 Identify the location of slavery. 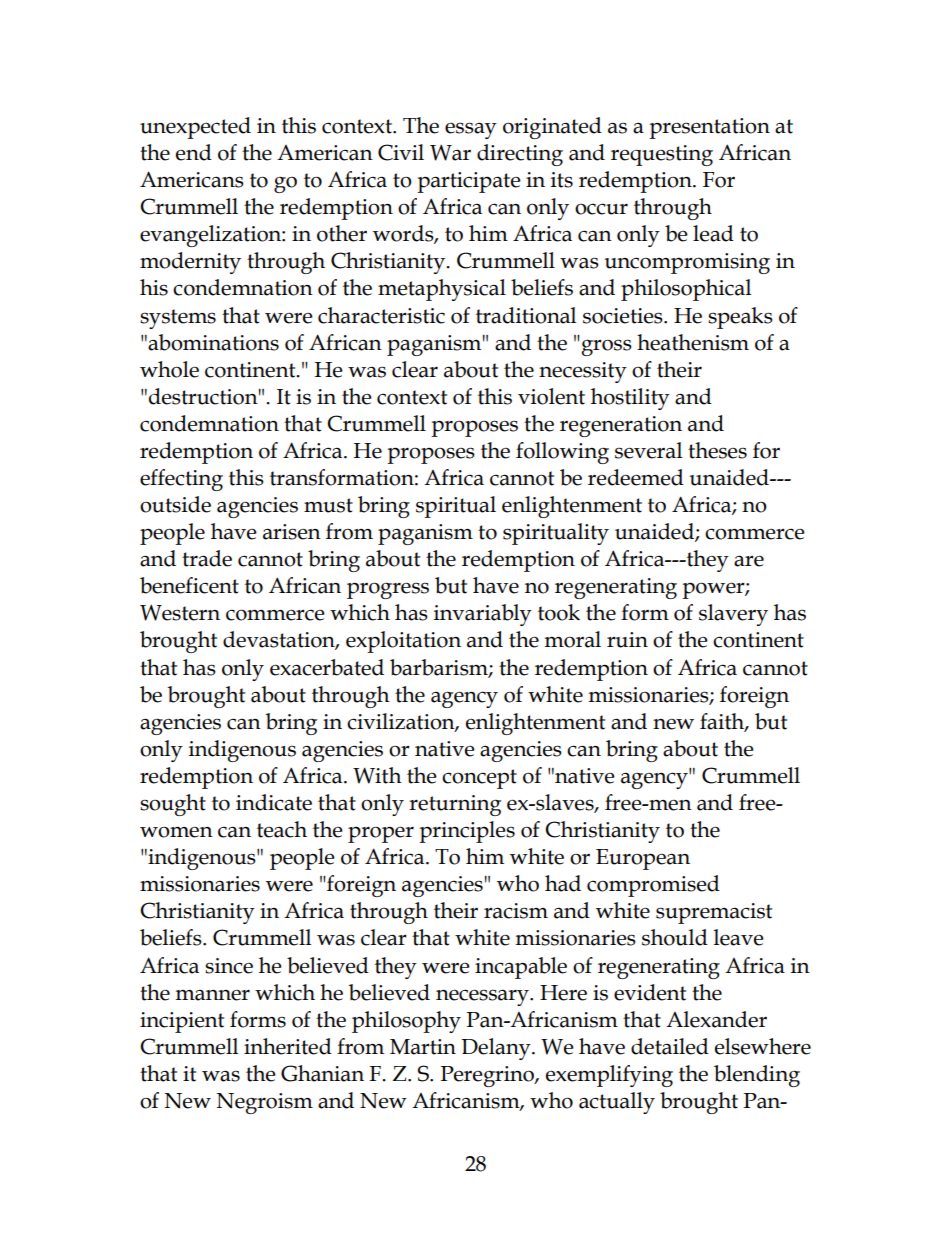
(733, 615).
